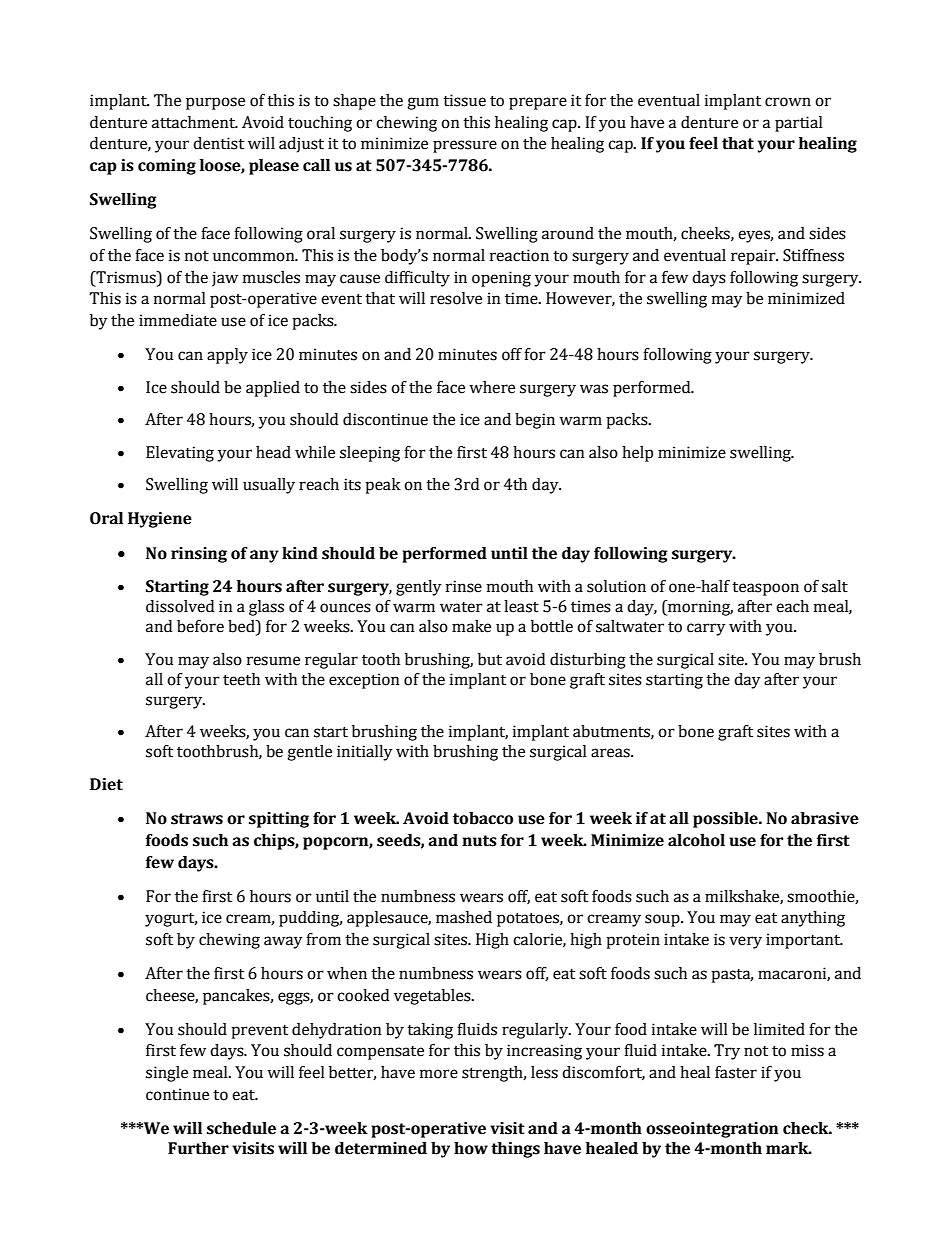 The height and width of the image is (1233, 952). Describe the element at coordinates (200, 626) in the image. I see `before` at that location.
